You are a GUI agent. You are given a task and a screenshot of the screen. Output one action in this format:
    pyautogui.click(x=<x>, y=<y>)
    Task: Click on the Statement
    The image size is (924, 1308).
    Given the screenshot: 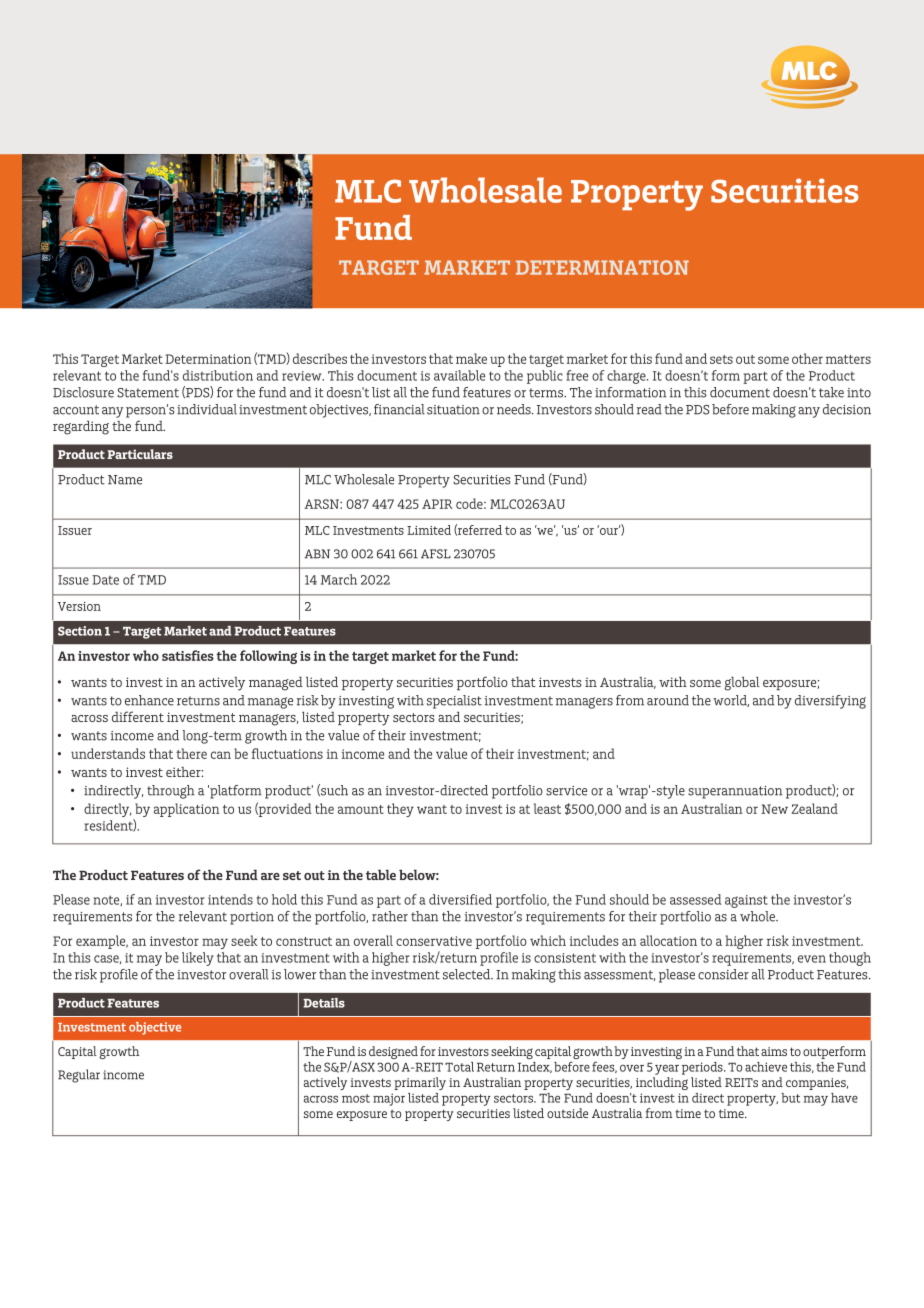 What is the action you would take?
    pyautogui.click(x=148, y=393)
